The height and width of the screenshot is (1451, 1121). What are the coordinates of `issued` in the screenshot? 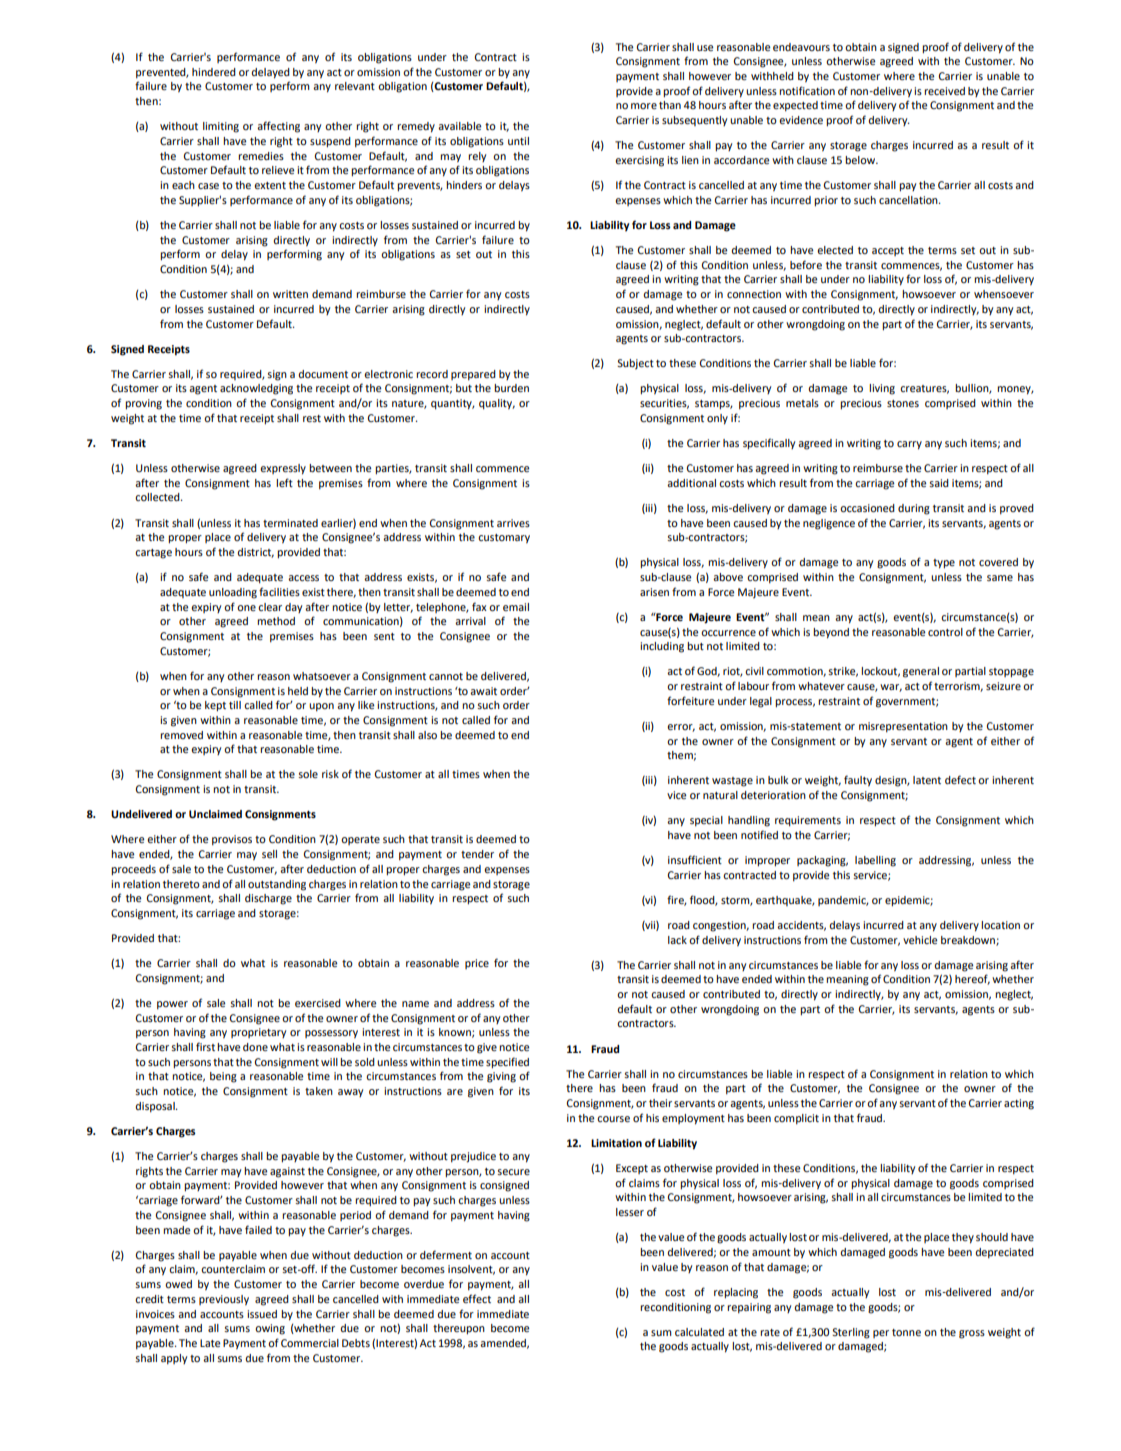 It's located at (262, 1314).
